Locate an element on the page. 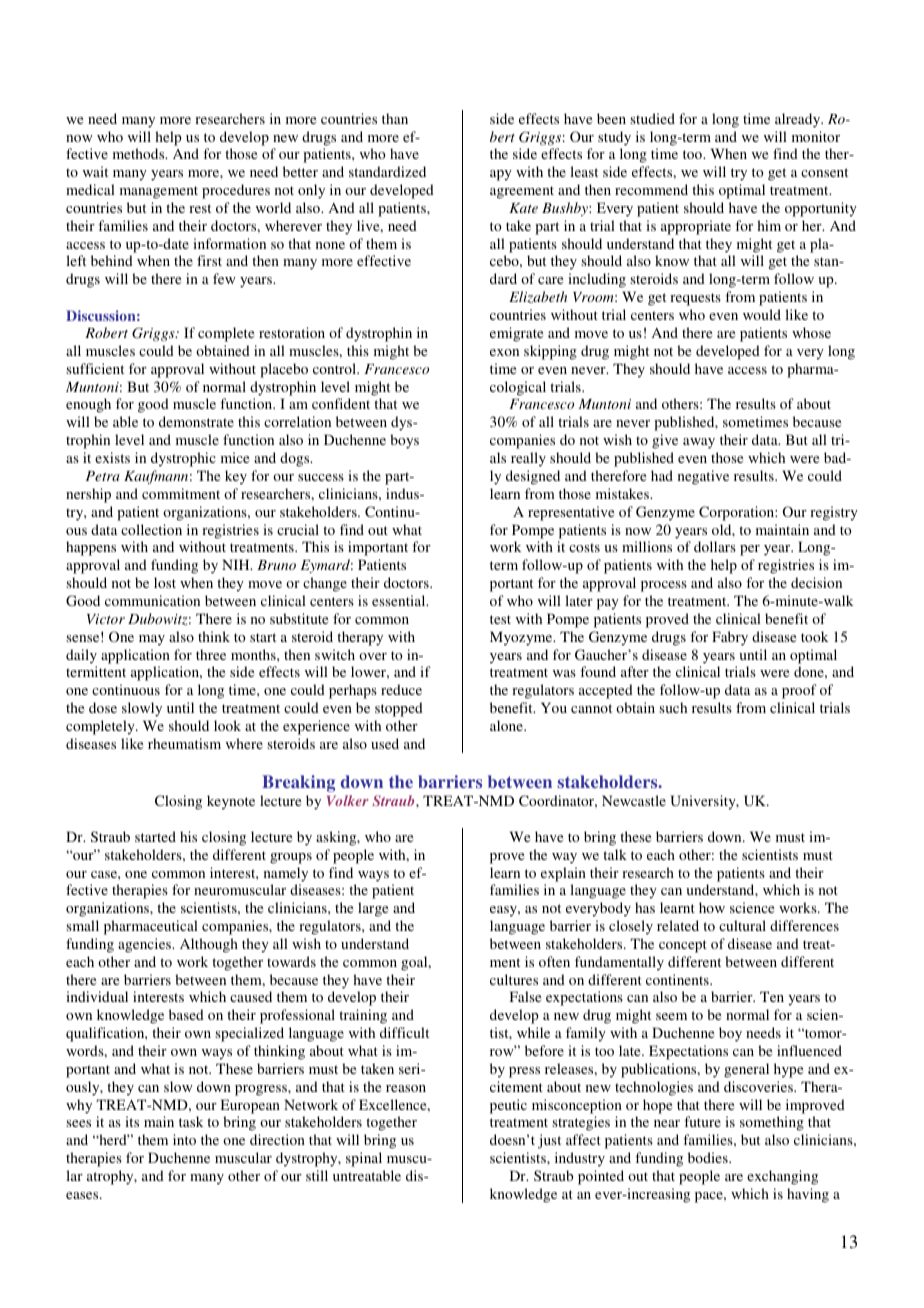 This document has width=924, height=1308. proof is located at coordinates (799, 691).
